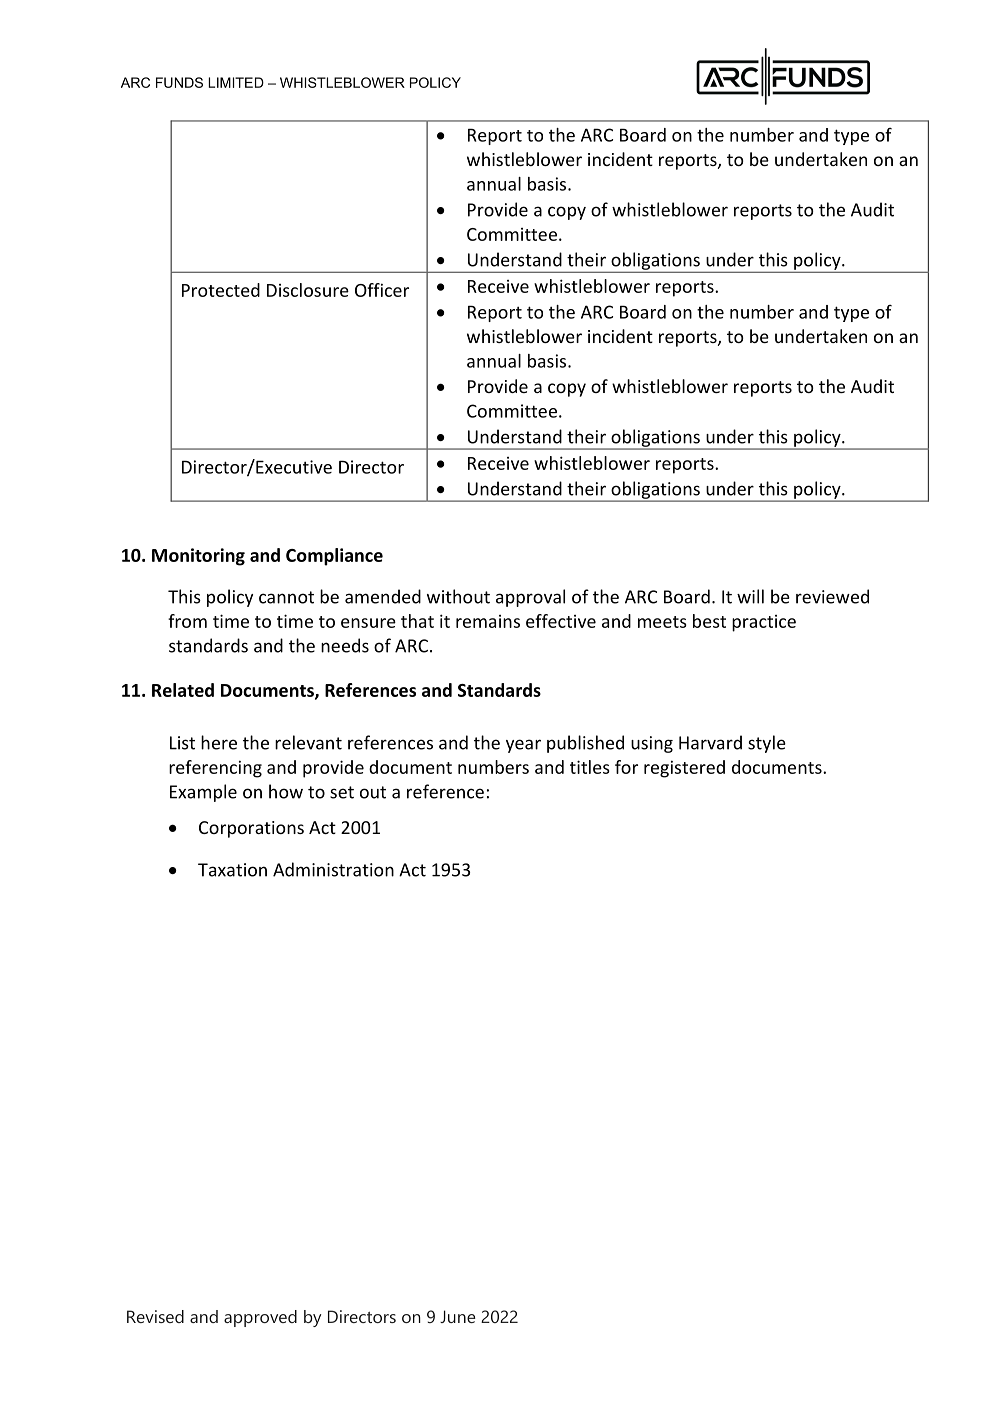  What do you see at coordinates (626, 767) in the screenshot?
I see `for` at bounding box center [626, 767].
